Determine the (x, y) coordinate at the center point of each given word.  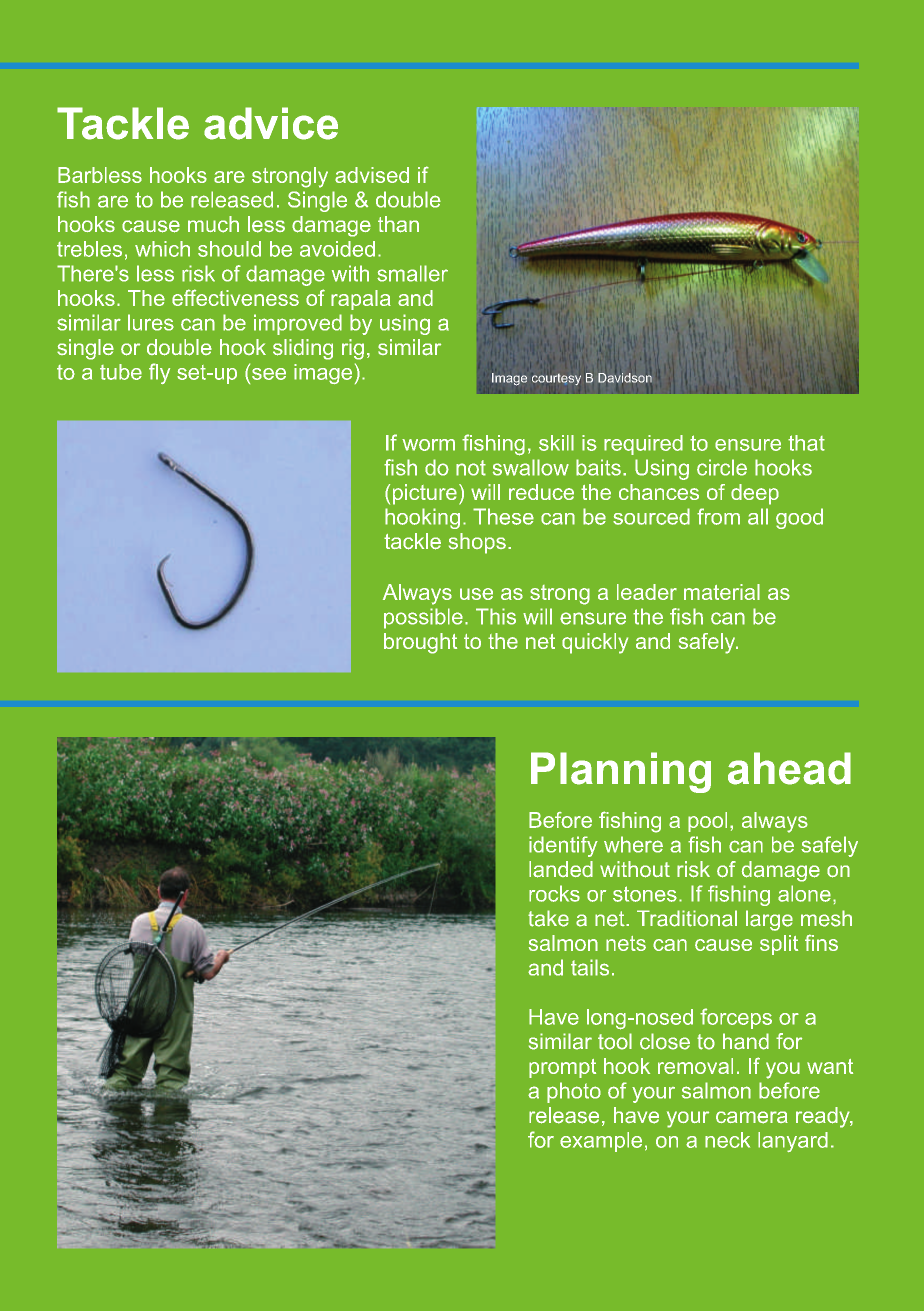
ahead (789, 768)
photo (574, 1092)
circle (722, 467)
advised (372, 175)
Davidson (625, 378)
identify (563, 846)
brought (420, 643)
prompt (562, 1068)
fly (159, 373)
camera (752, 1117)
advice (271, 123)
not (471, 468)
